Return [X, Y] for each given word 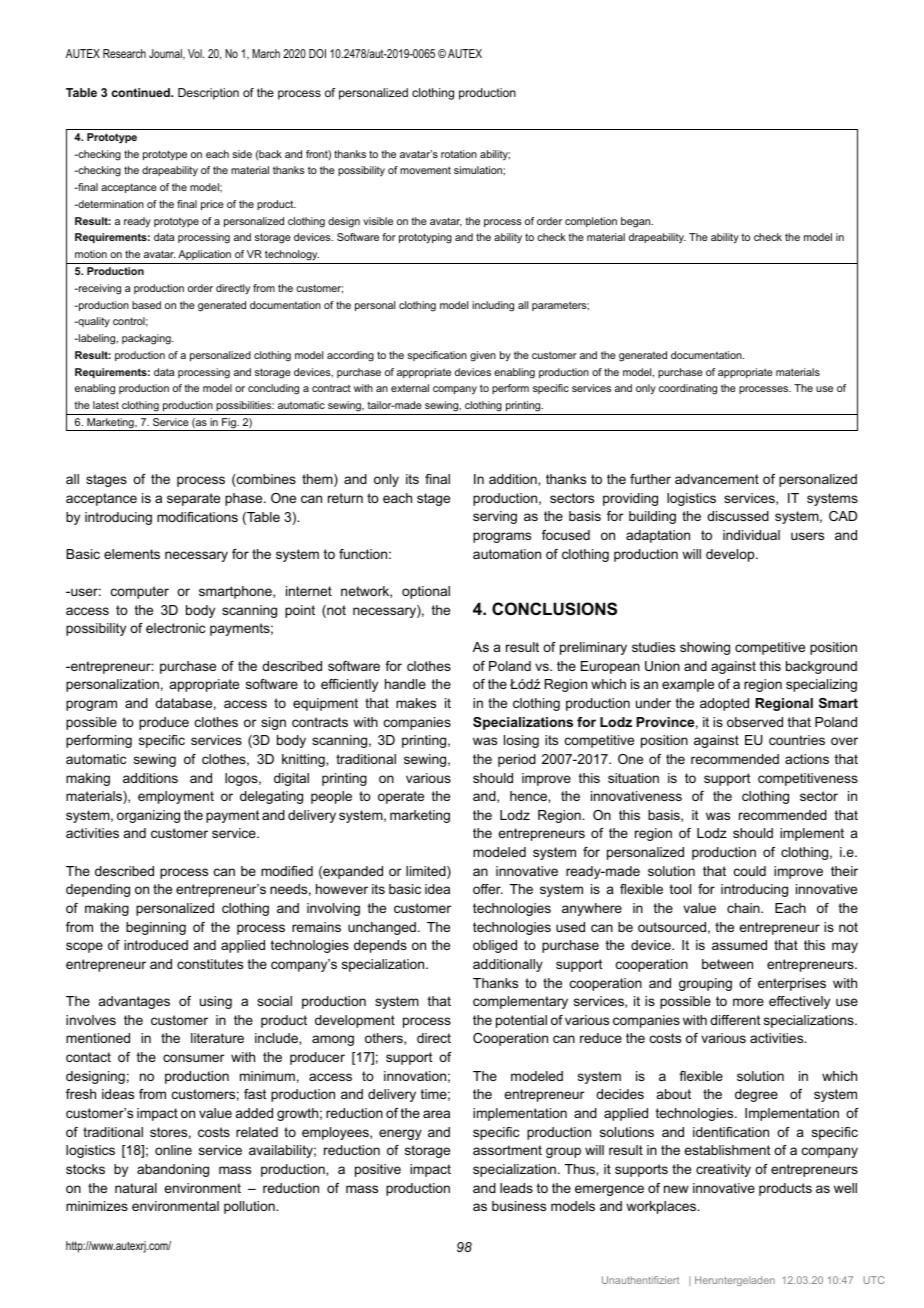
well [845, 1188]
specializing [821, 685]
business [519, 1206]
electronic [175, 628]
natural [136, 1188]
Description [208, 94]
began [637, 222]
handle [405, 684]
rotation [459, 154]
